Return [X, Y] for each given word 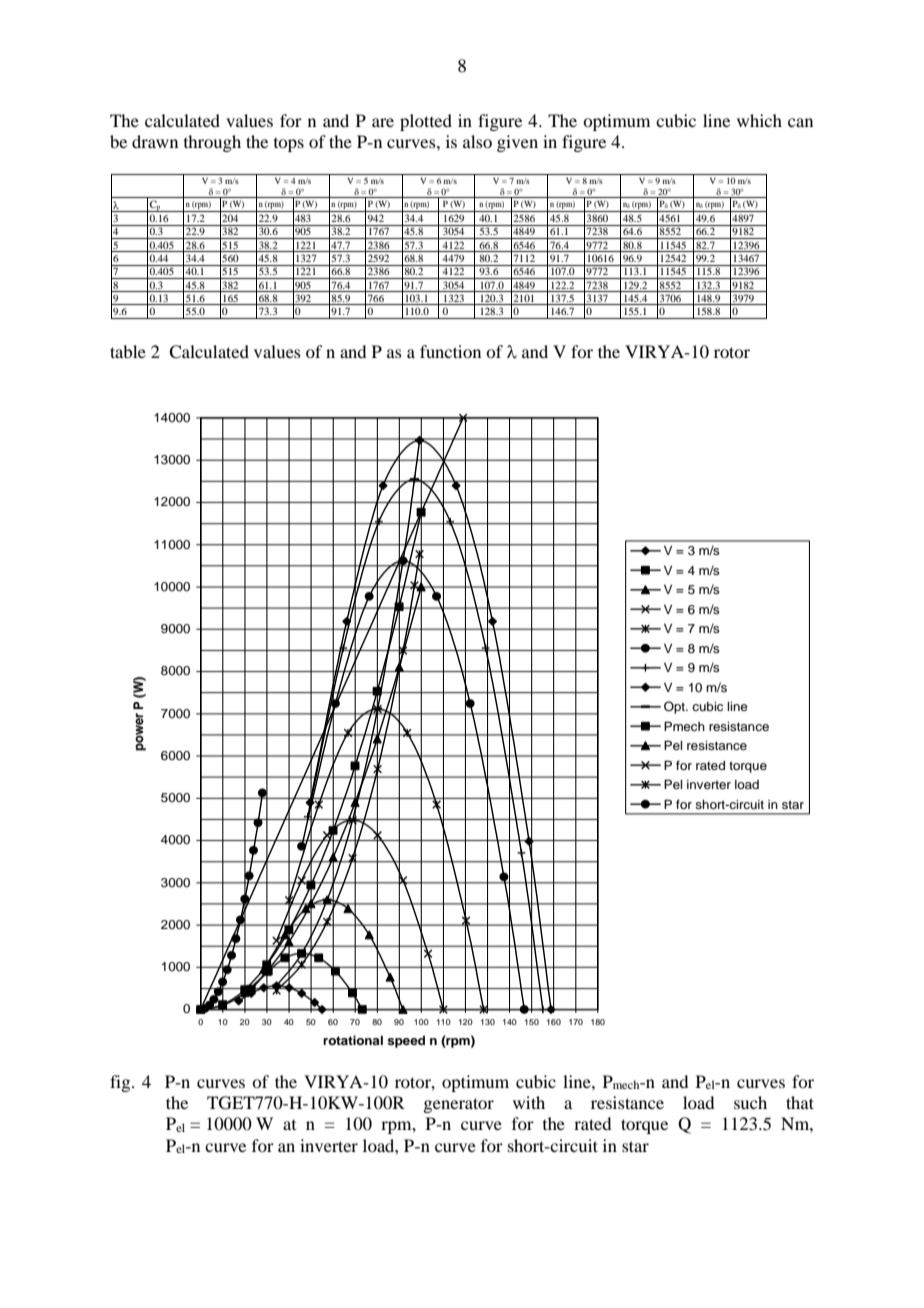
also [477, 141]
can [800, 122]
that [800, 1102]
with [529, 1102]
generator [458, 1105]
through [212, 143]
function [450, 351]
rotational [353, 1040]
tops [289, 145]
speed [406, 1041]
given [517, 143]
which [759, 120]
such [750, 1102]
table [128, 351]
